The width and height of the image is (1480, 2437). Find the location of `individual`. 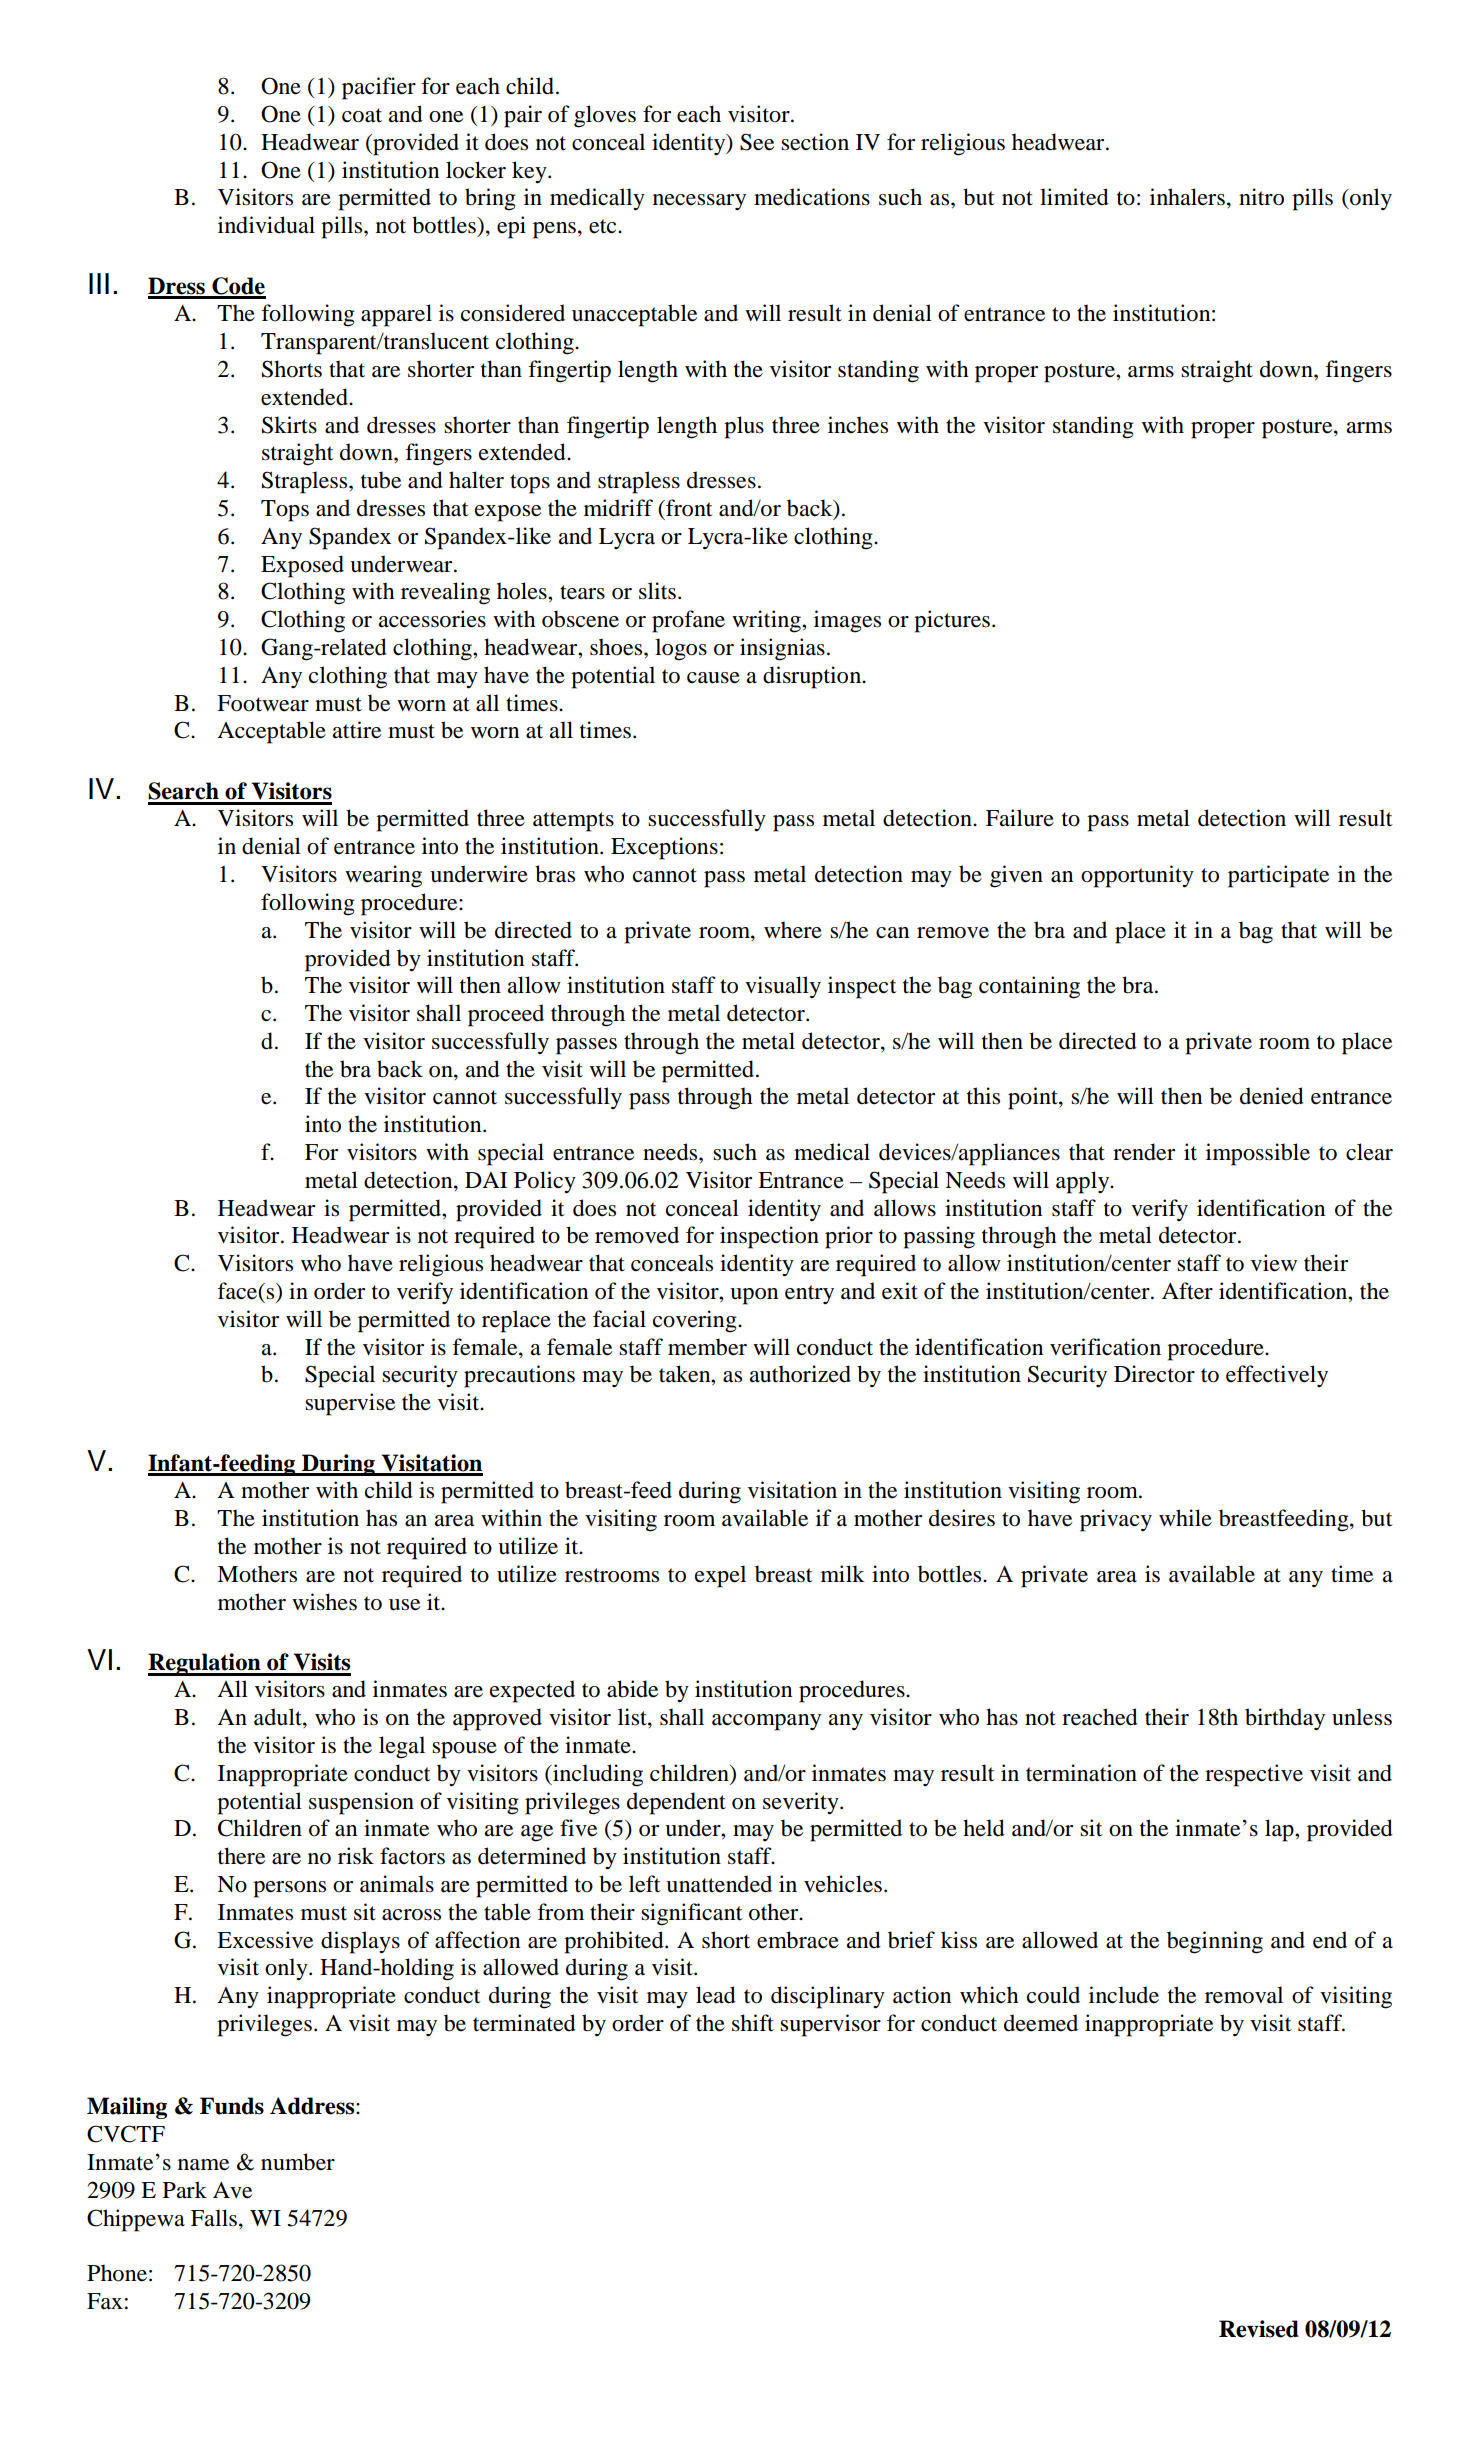

individual is located at coordinates (266, 225).
